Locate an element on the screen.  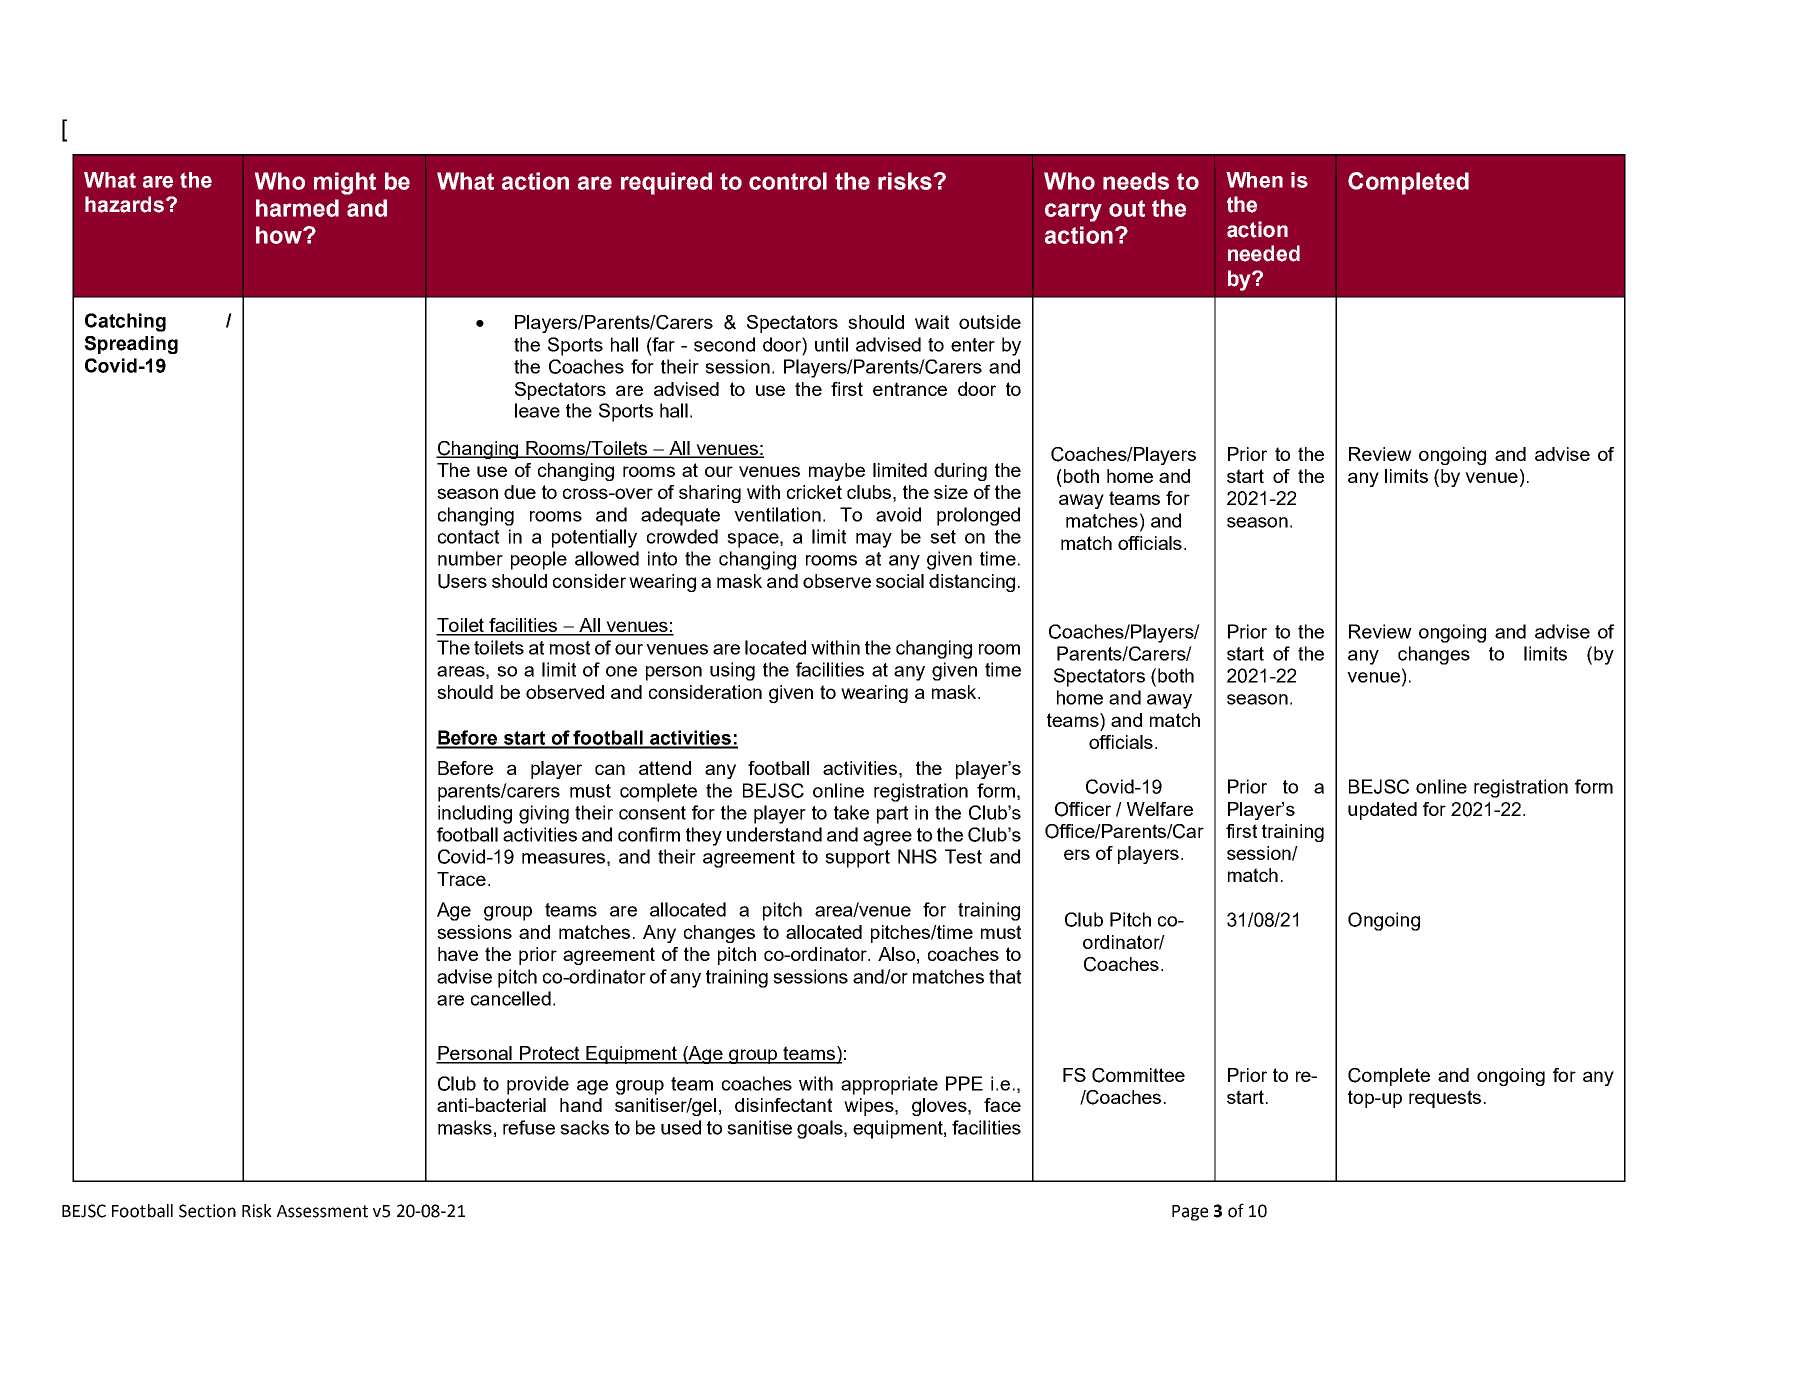
Page is located at coordinates (1190, 1213).
